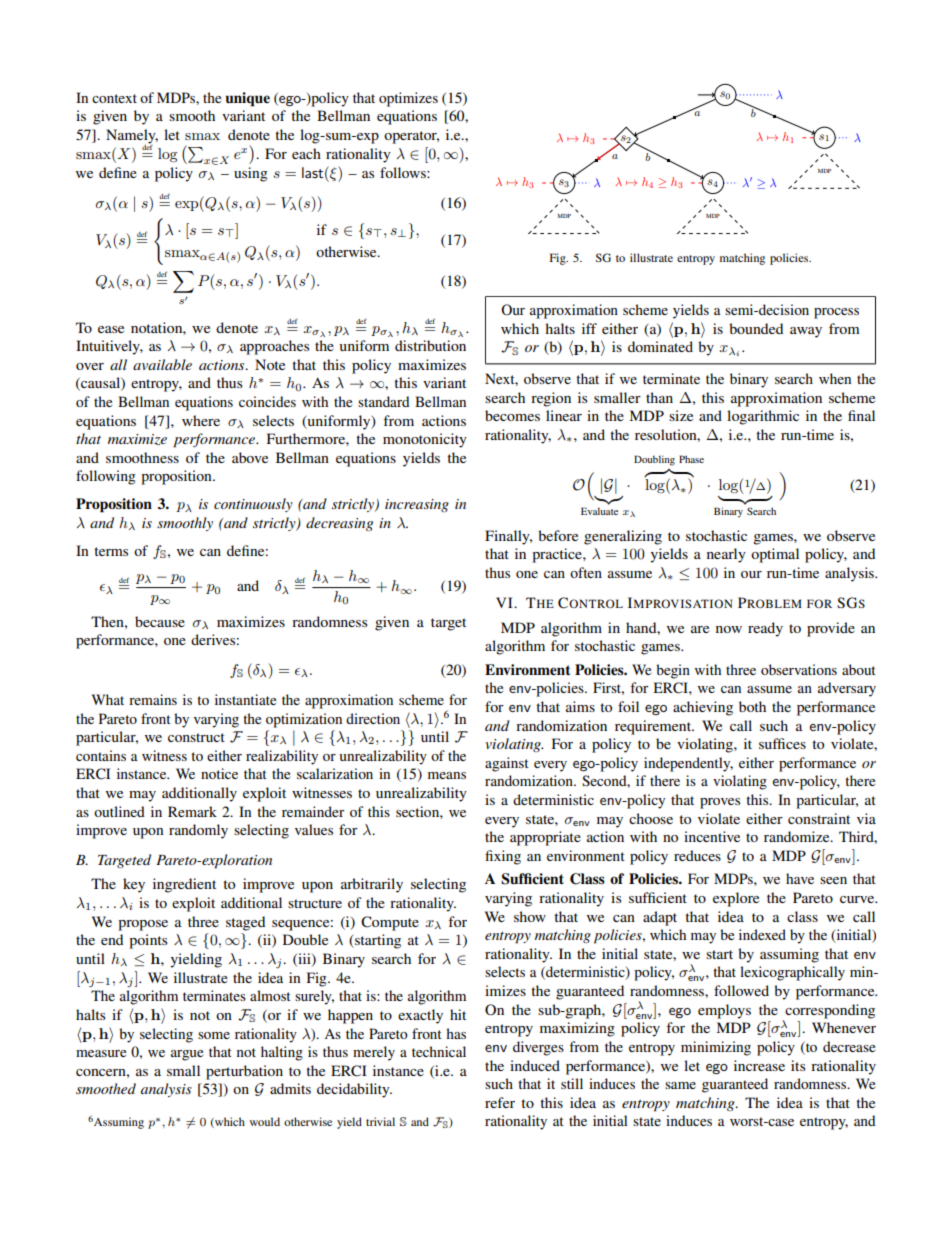 The width and height of the page is (952, 1233). I want to click on follows, so click(404, 172).
